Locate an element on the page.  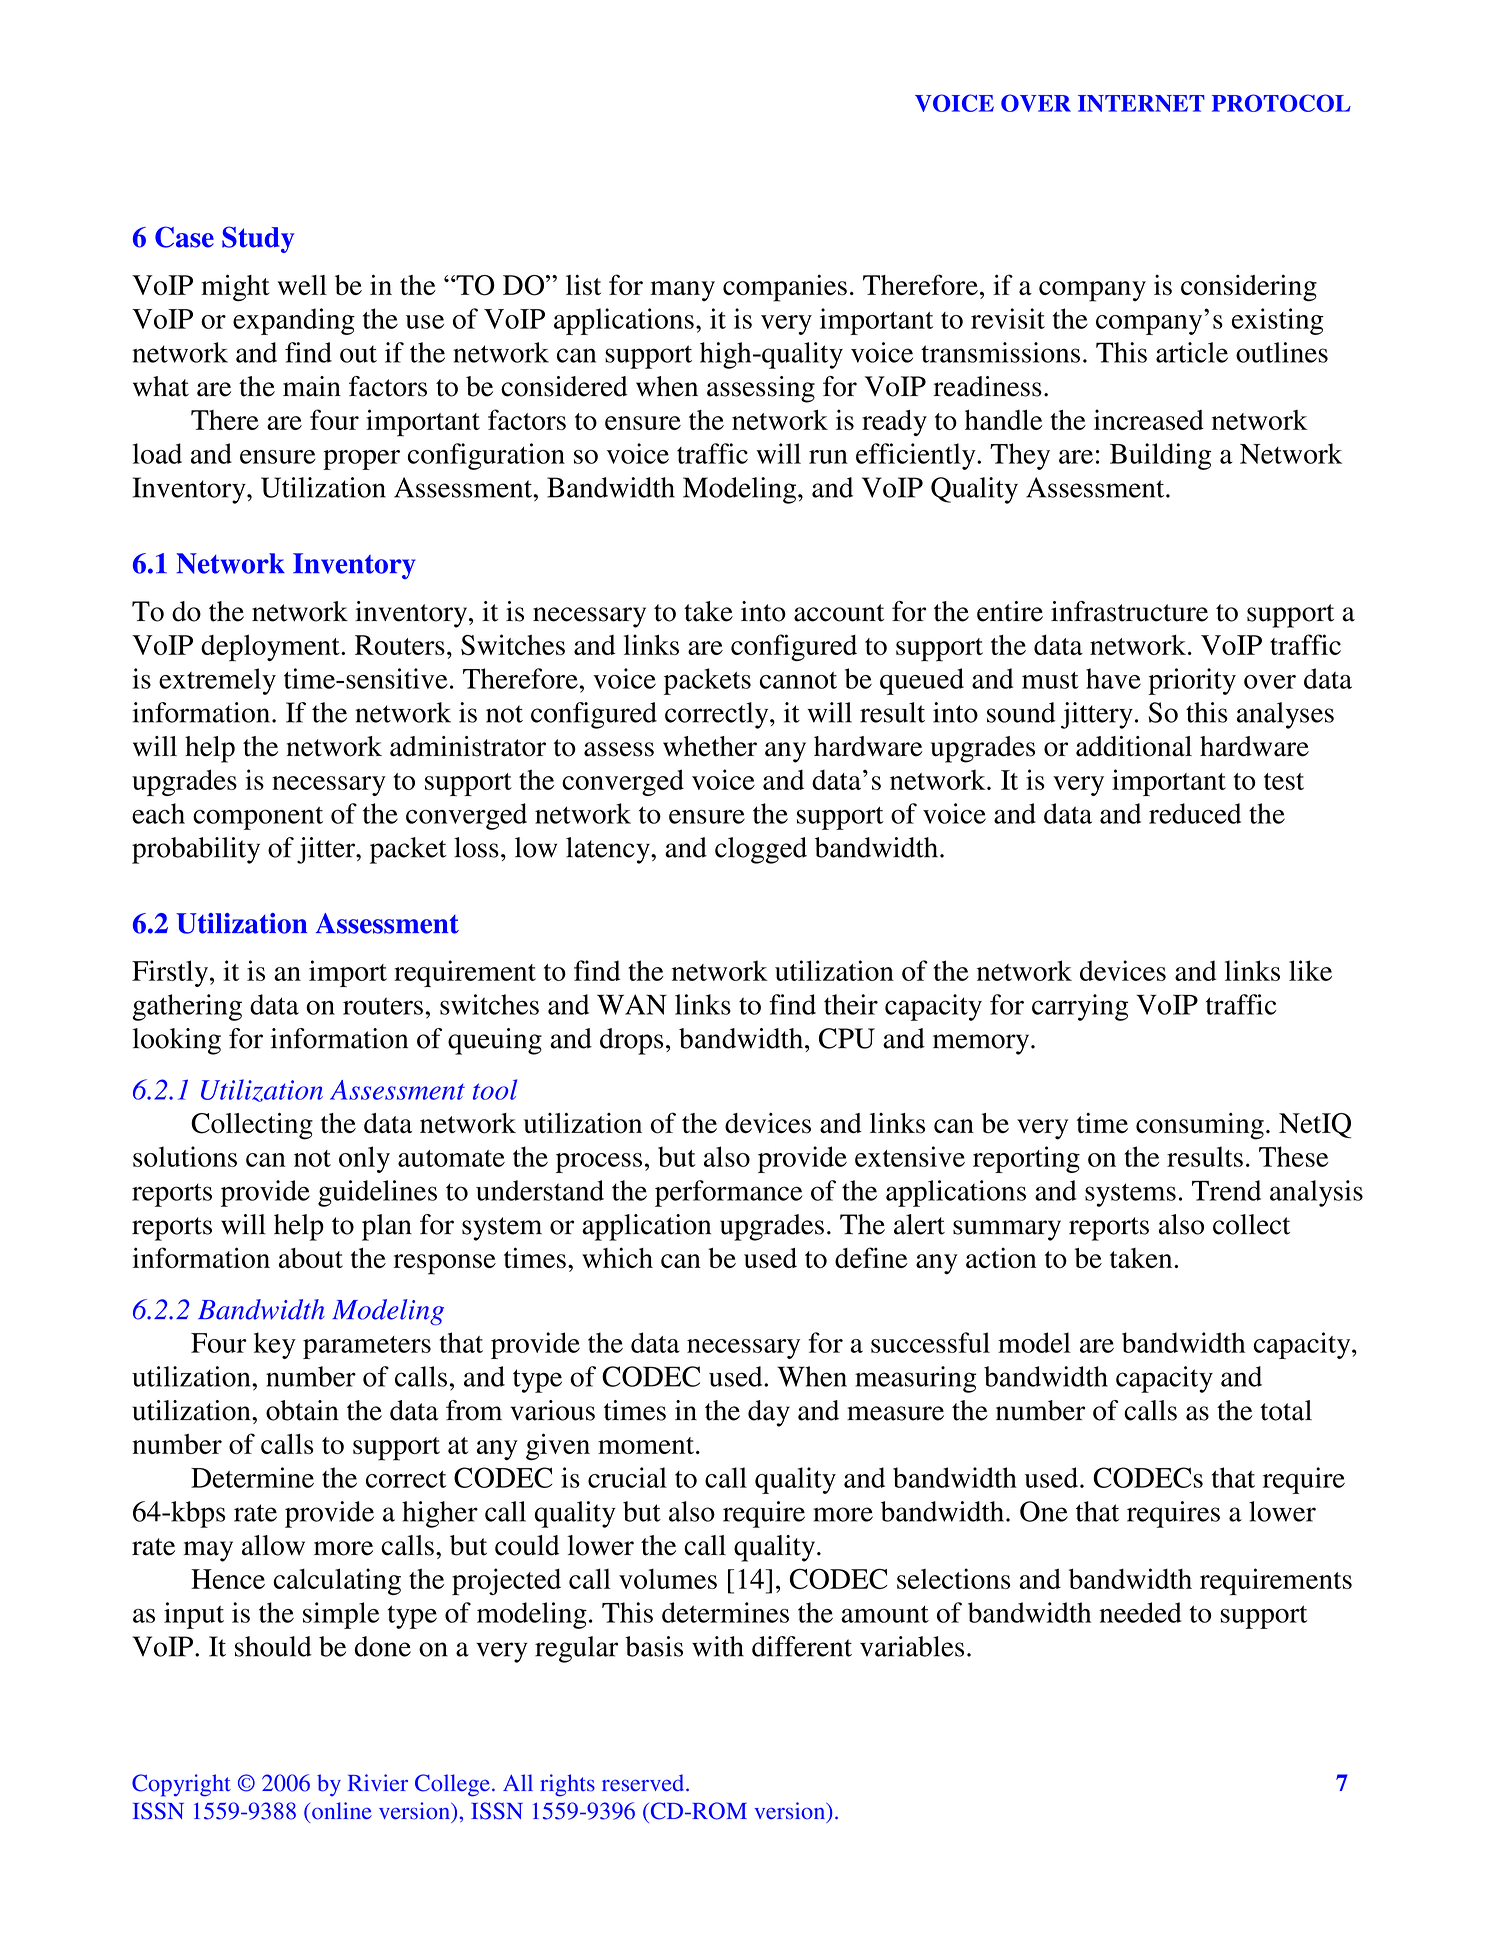
online is located at coordinates (342, 1811).
